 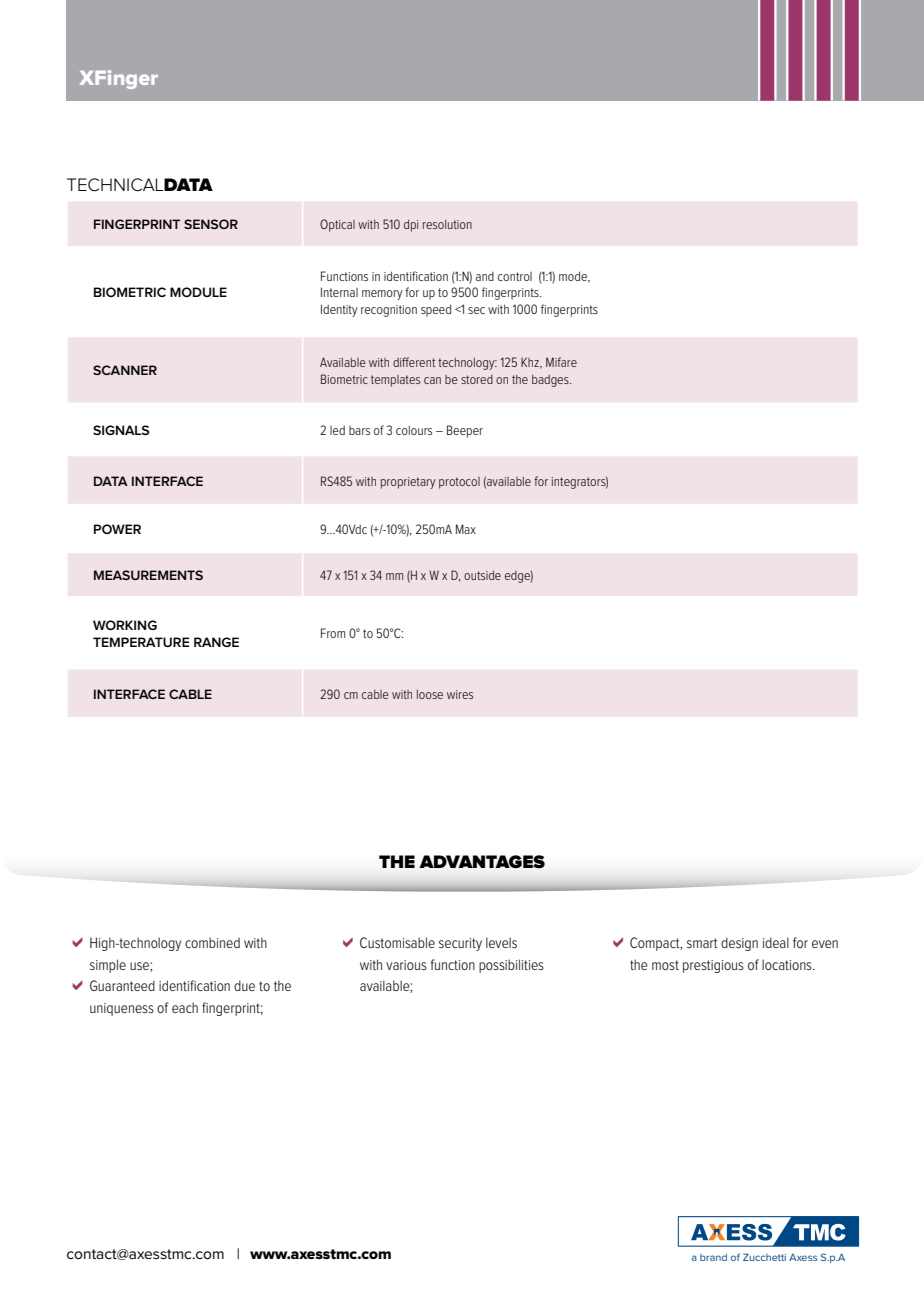 I want to click on control, so click(x=515, y=276).
